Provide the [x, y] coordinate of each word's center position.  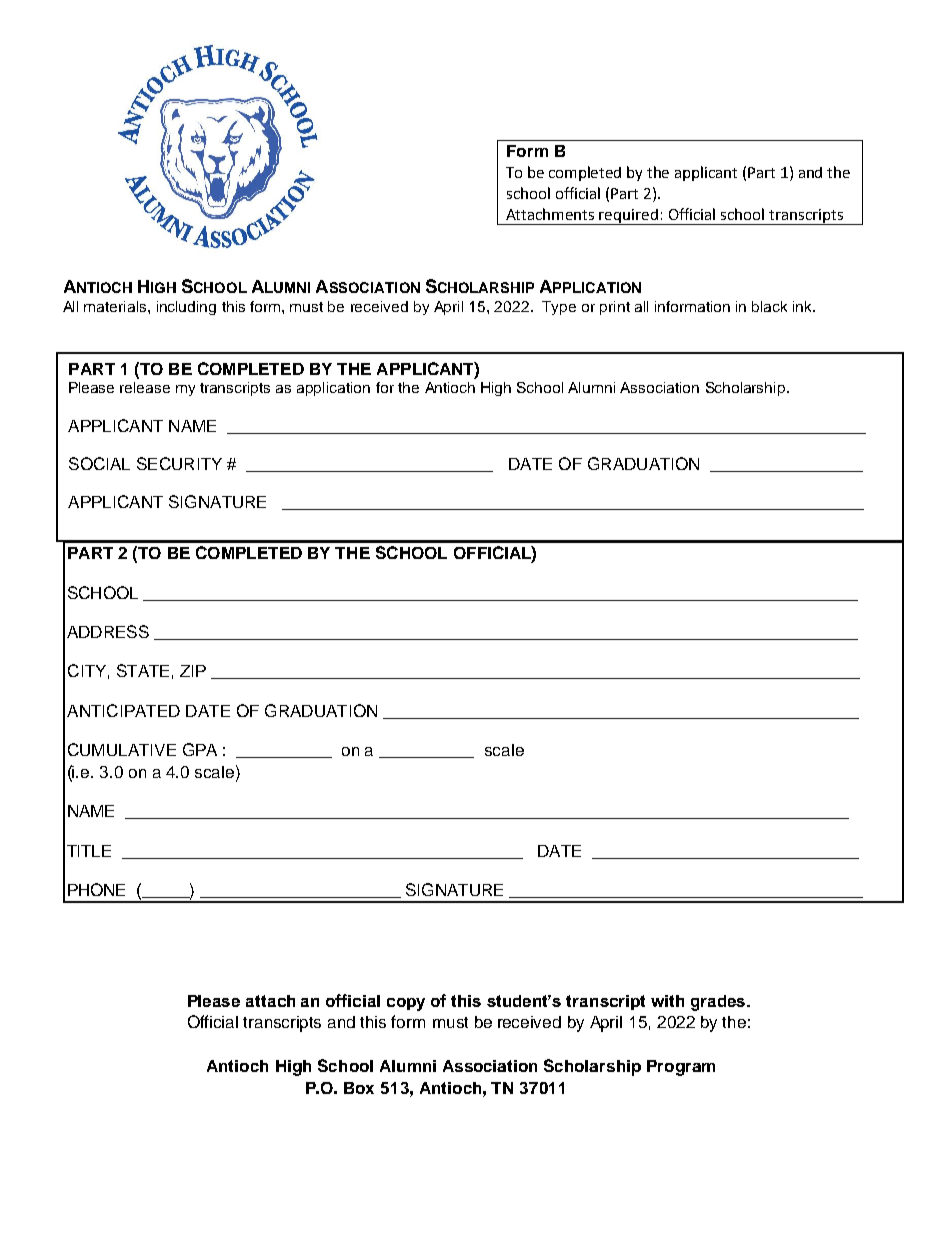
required [629, 217]
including [186, 308]
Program [681, 1068]
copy [406, 1004]
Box [359, 1088]
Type [559, 308]
